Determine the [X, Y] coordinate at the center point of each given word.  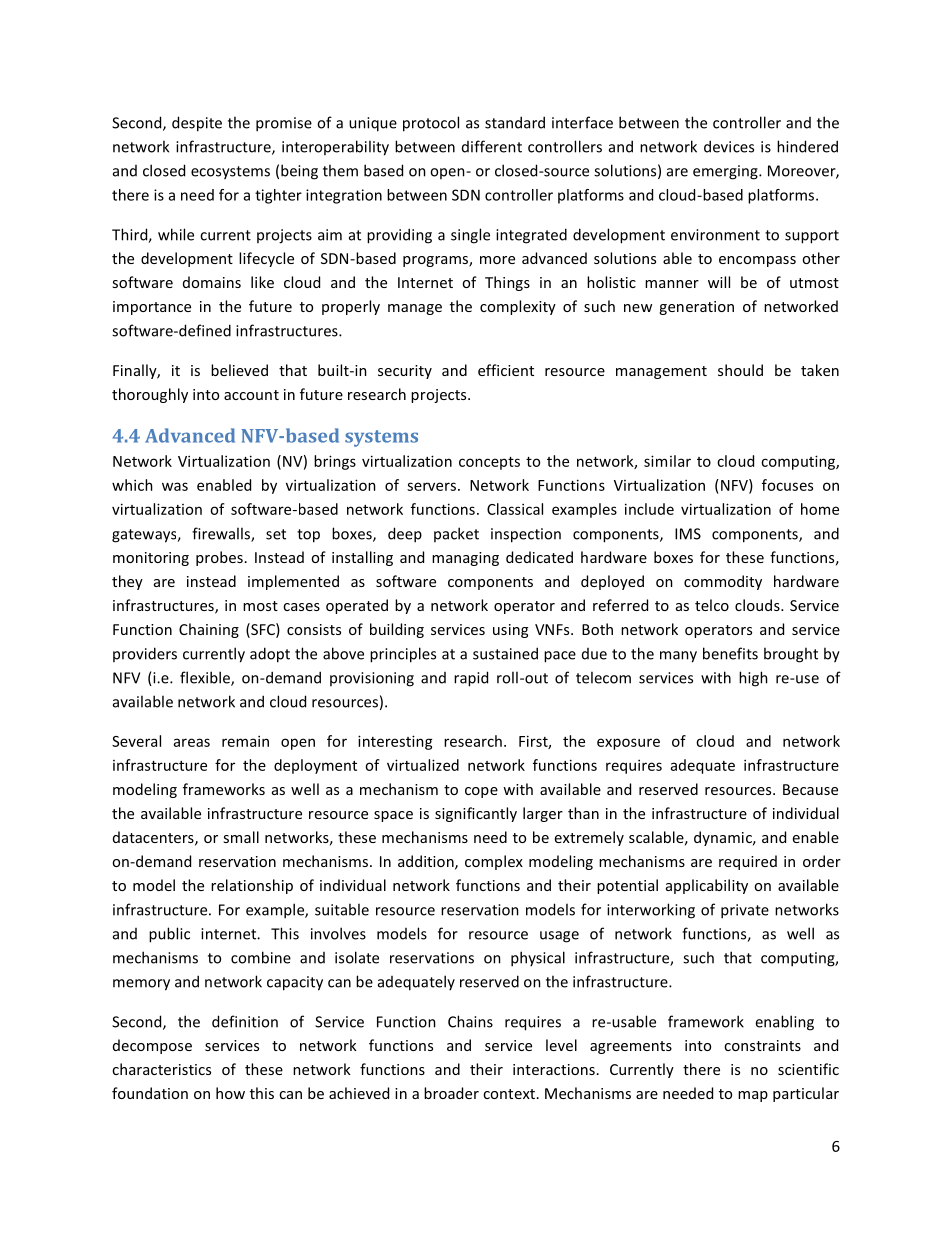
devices [729, 146]
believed [239, 370]
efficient [506, 370]
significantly [476, 814]
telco [712, 605]
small [241, 837]
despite [197, 124]
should [740, 370]
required [748, 862]
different [492, 146]
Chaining [209, 630]
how [230, 1093]
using [510, 631]
